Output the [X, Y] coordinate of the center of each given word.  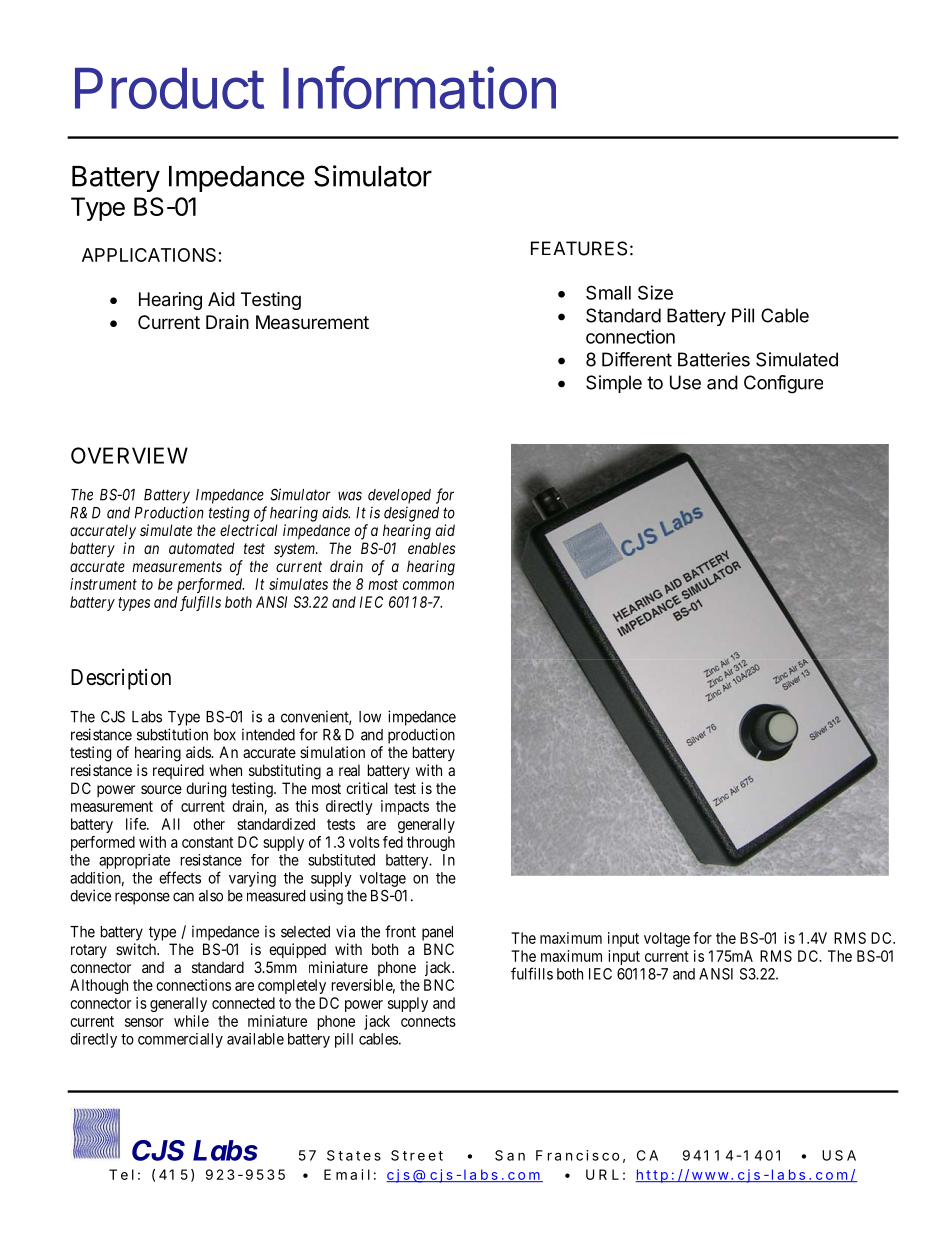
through [431, 843]
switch [137, 949]
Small [608, 292]
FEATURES [579, 248]
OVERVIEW [129, 455]
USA [839, 1155]
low [370, 717]
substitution [172, 734]
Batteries [714, 359]
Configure [783, 384]
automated [202, 548]
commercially [180, 1040]
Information [419, 87]
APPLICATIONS [149, 255]
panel [437, 933]
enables [431, 548]
